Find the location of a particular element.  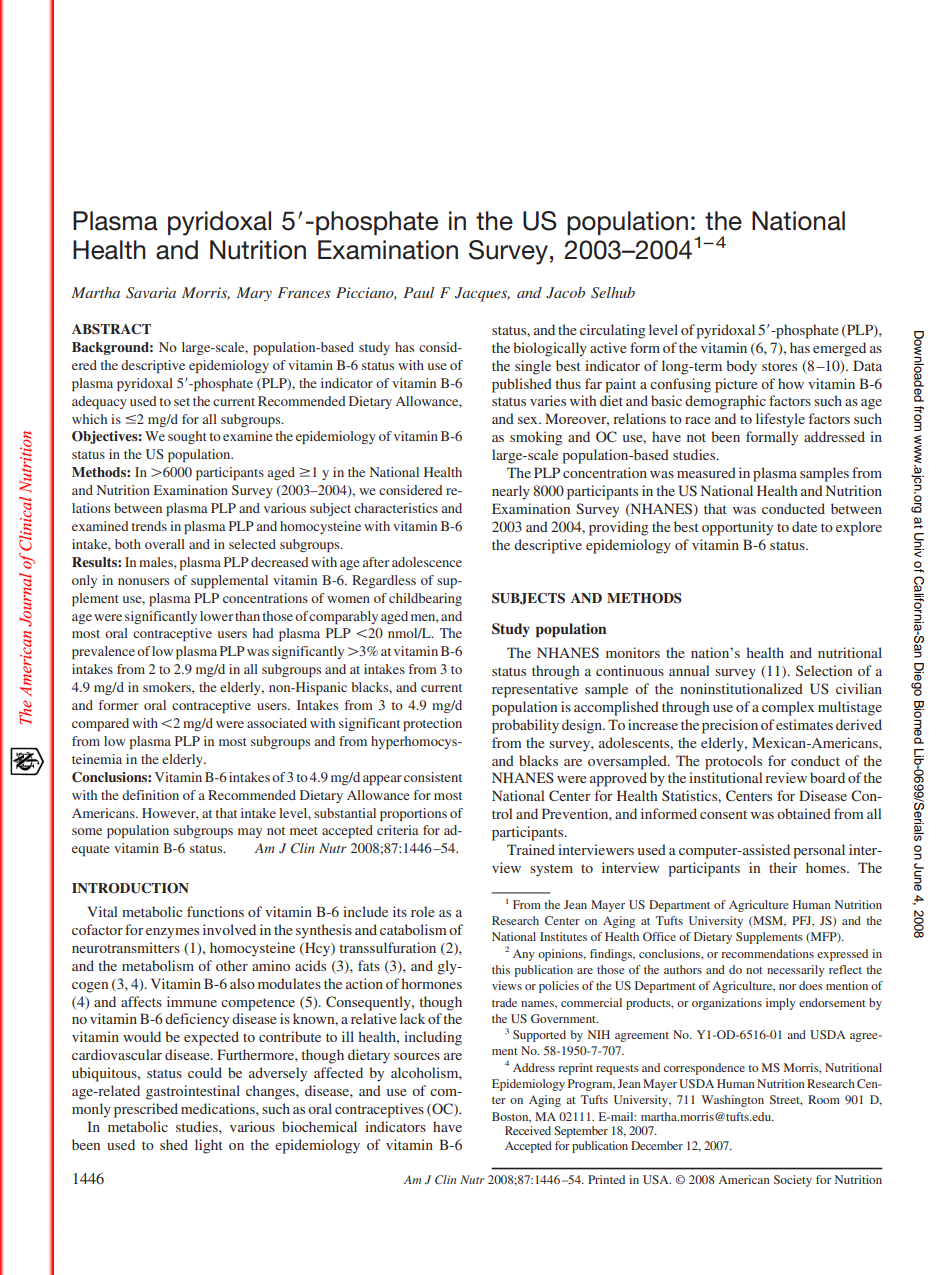

estimates is located at coordinates (804, 724).
